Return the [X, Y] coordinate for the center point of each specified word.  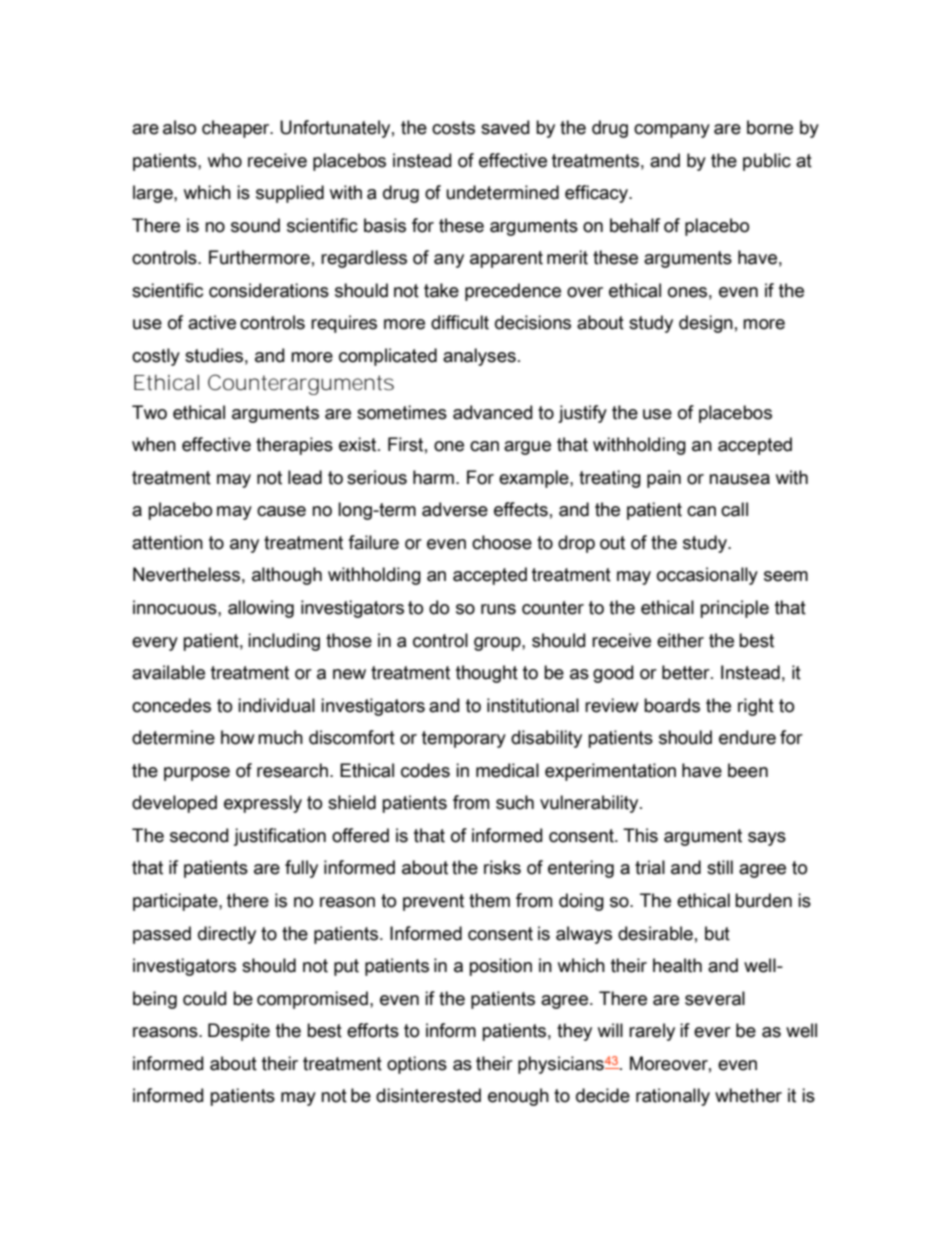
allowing [261, 609]
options [417, 1065]
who [225, 160]
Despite [239, 1032]
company [672, 131]
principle [734, 609]
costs [453, 128]
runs [498, 609]
